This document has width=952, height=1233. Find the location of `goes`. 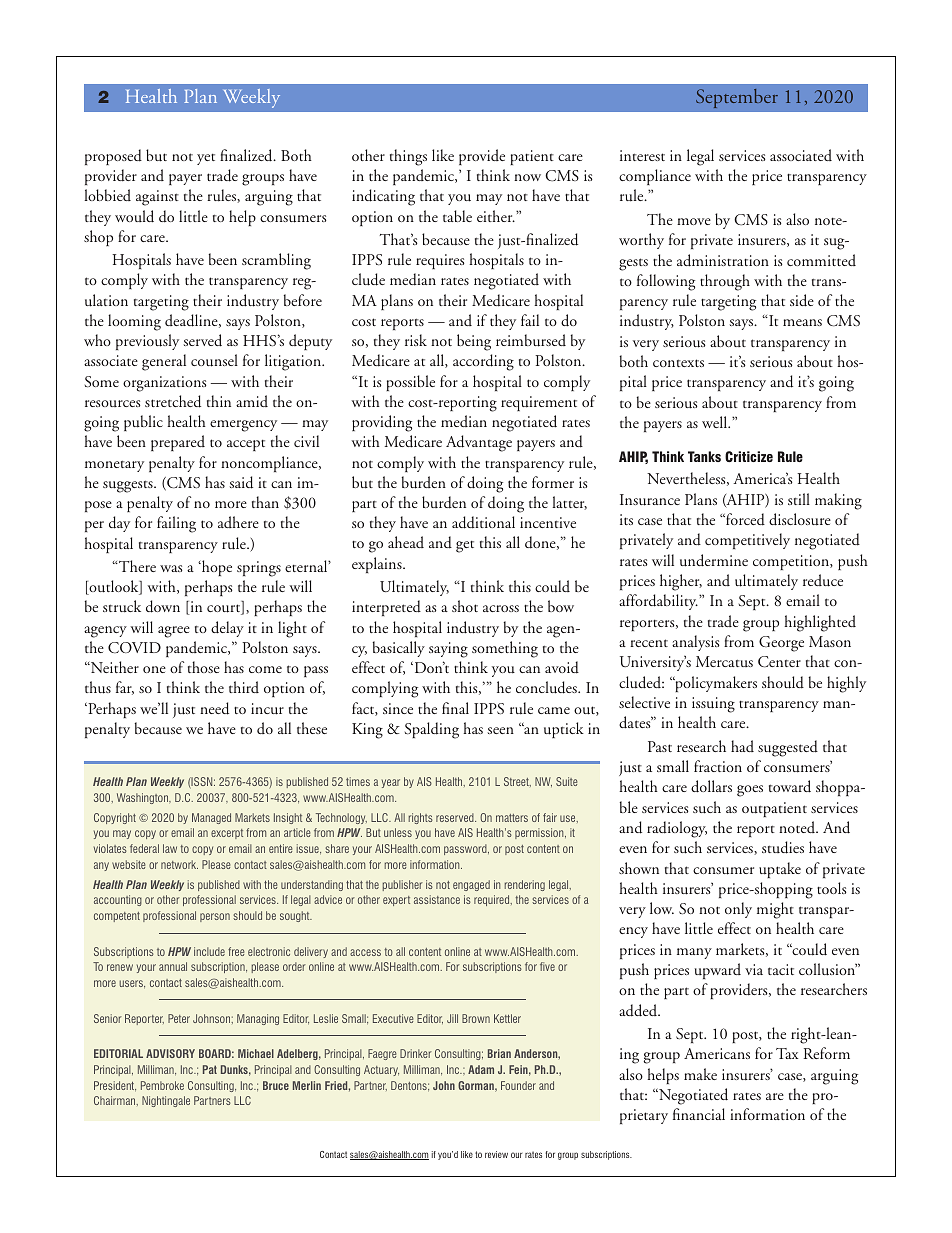

goes is located at coordinates (750, 791).
